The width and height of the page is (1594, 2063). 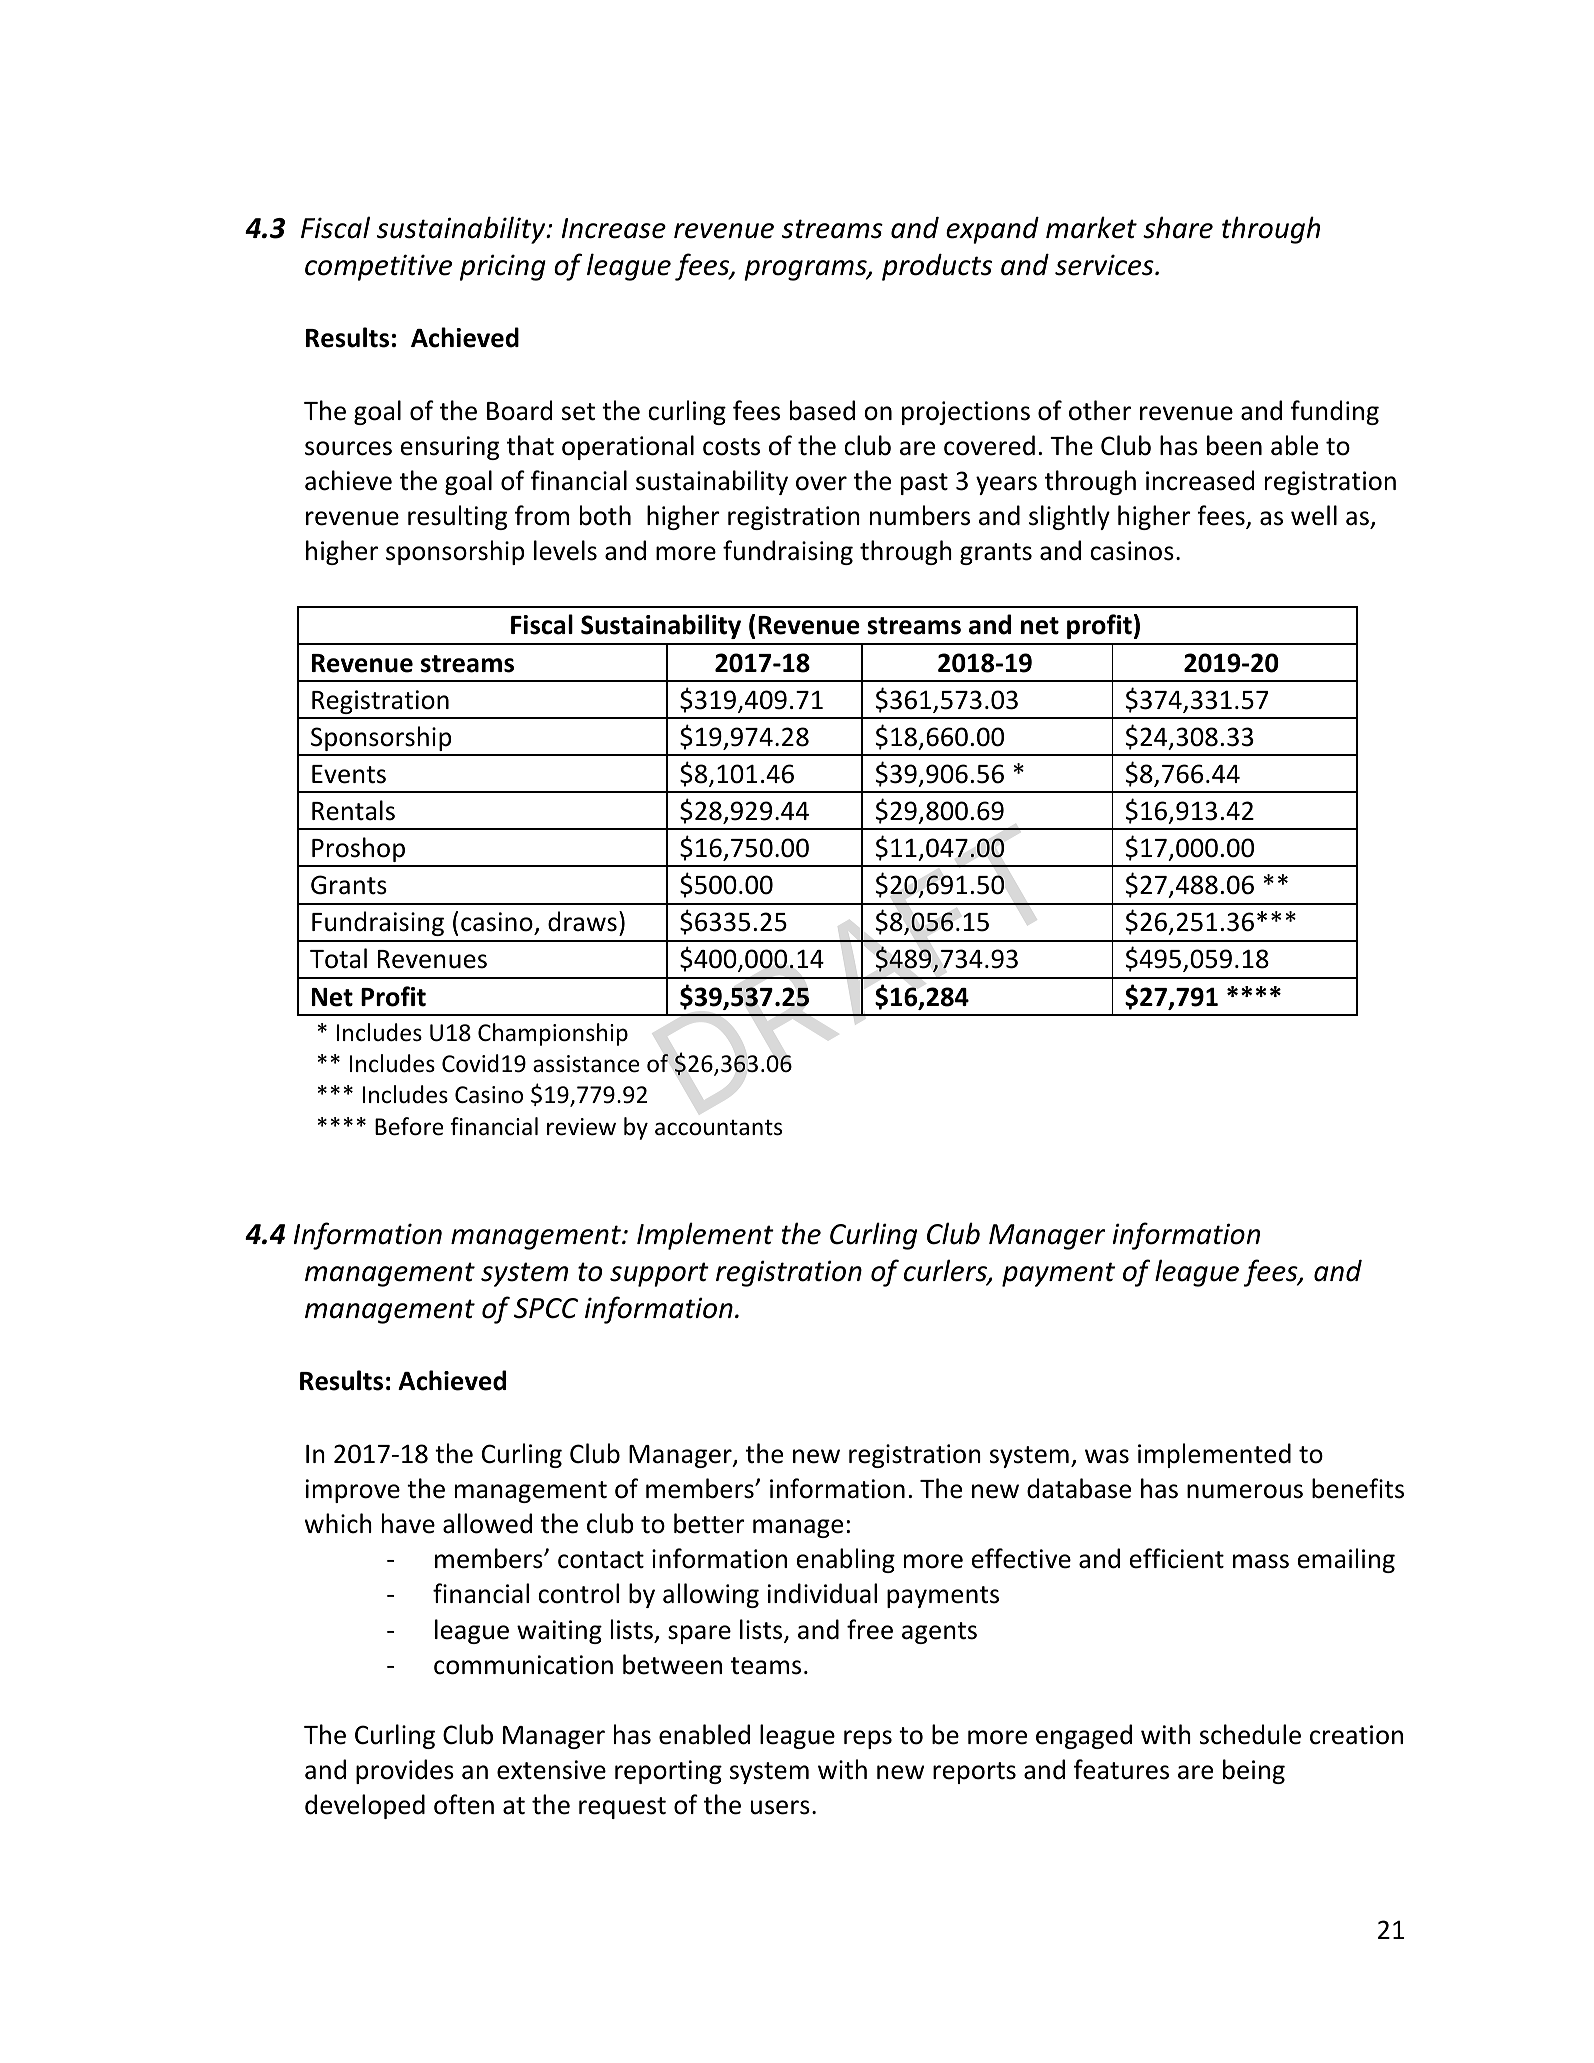 What do you see at coordinates (503, 267) in the page?
I see `pricing` at bounding box center [503, 267].
